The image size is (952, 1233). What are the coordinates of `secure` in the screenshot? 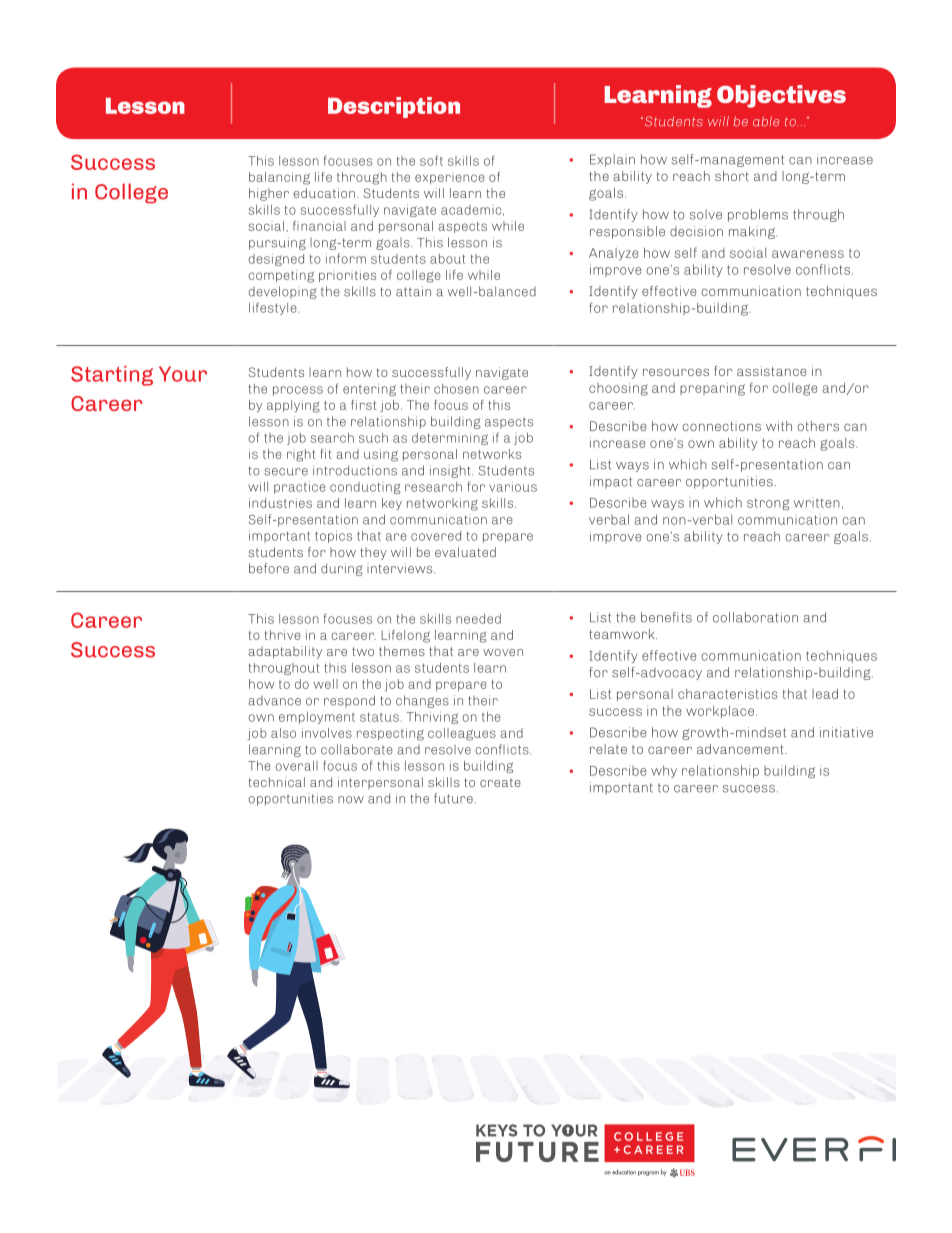 It's located at (286, 472).
